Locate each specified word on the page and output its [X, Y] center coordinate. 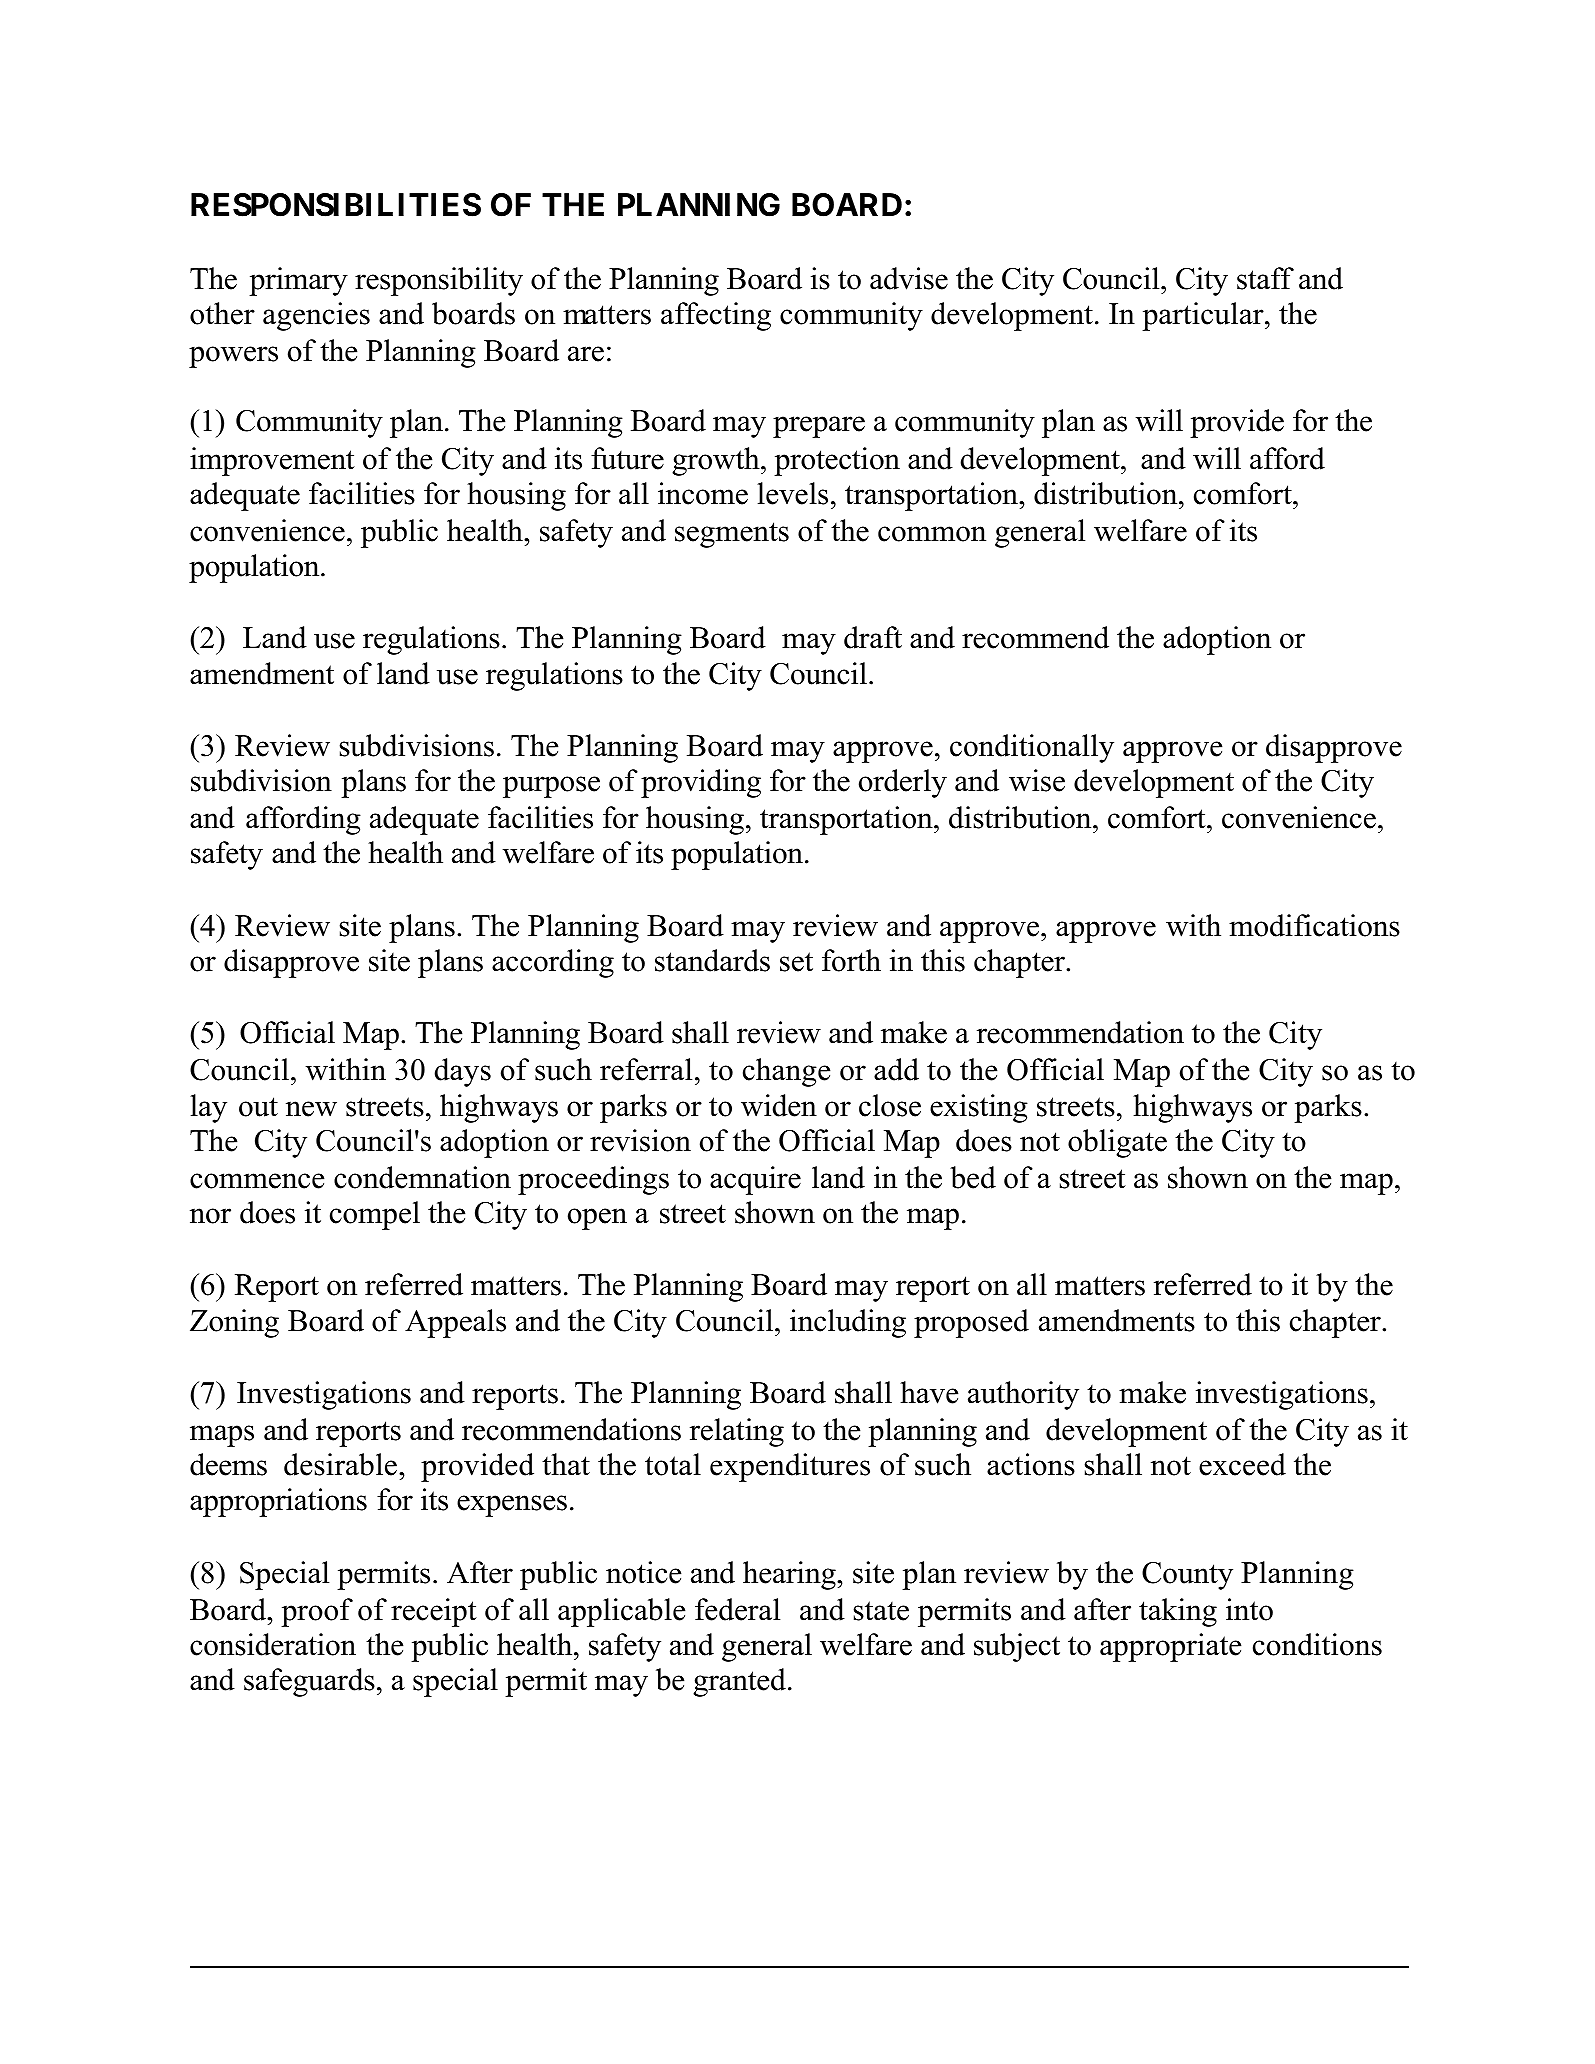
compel [375, 1215]
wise [1037, 780]
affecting [716, 316]
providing [701, 783]
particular [1204, 316]
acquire [755, 1180]
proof [317, 1612]
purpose [551, 787]
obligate [1117, 1143]
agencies [316, 316]
